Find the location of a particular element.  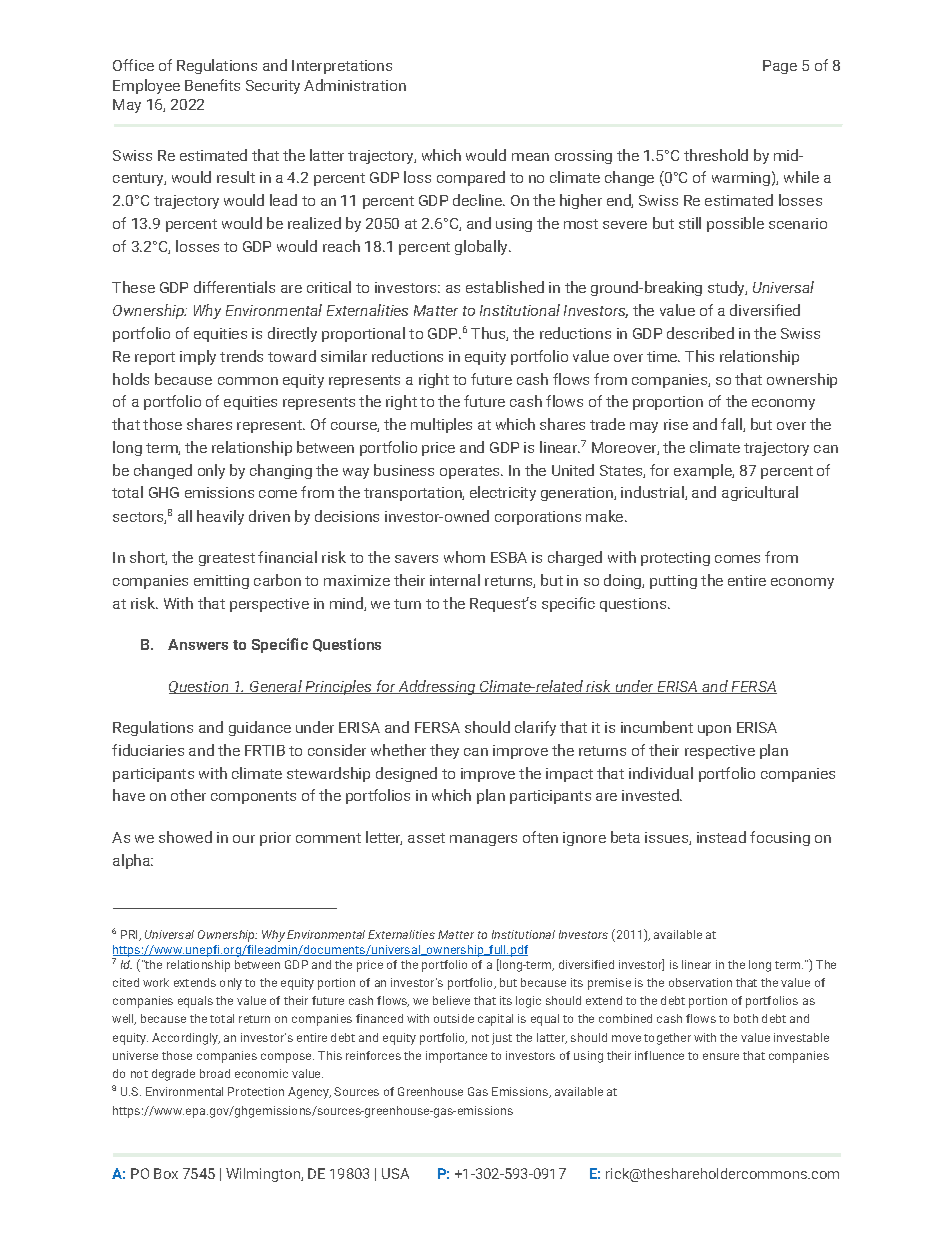

electricity is located at coordinates (503, 493).
